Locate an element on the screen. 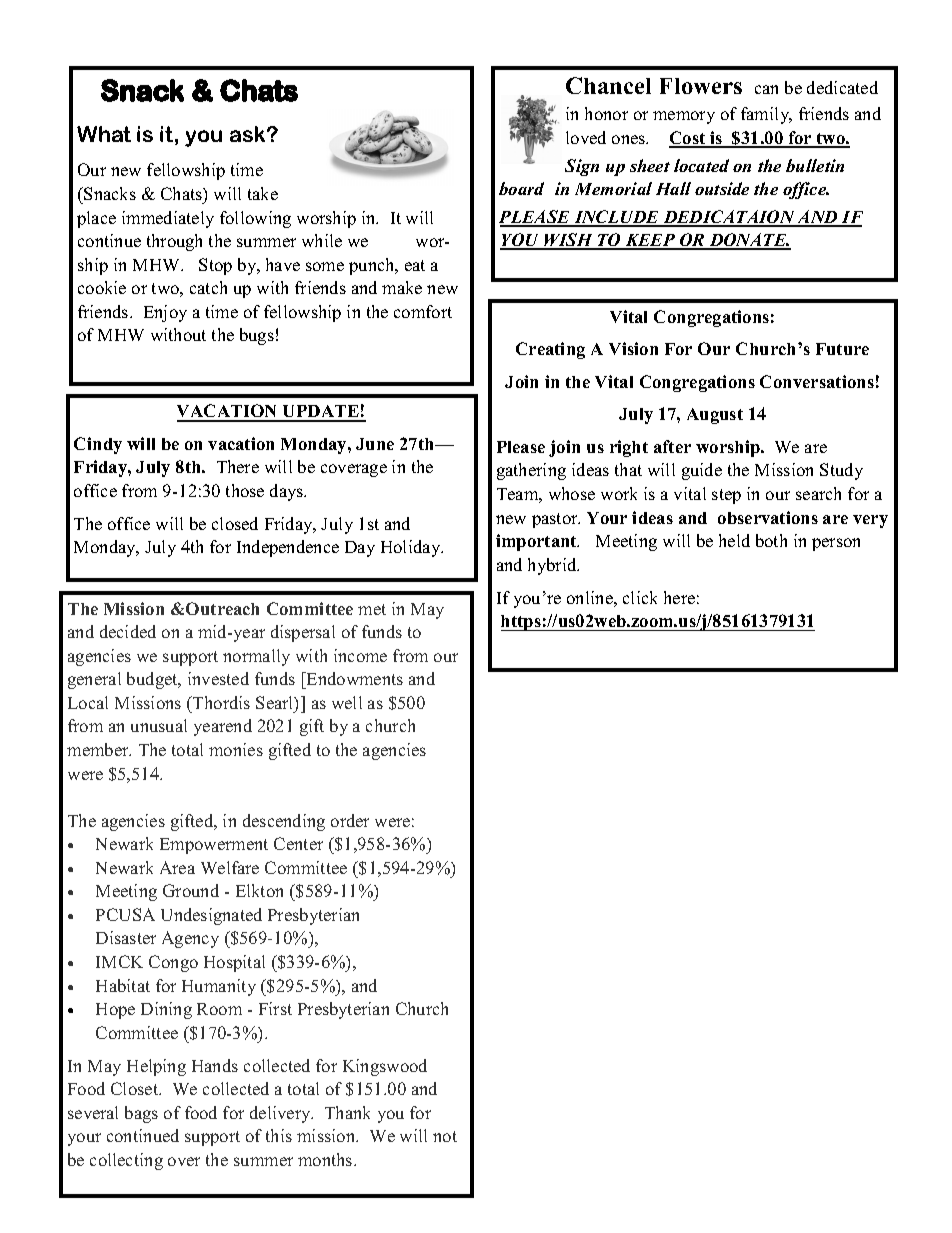 This screenshot has width=952, height=1233. click is located at coordinates (640, 597).
